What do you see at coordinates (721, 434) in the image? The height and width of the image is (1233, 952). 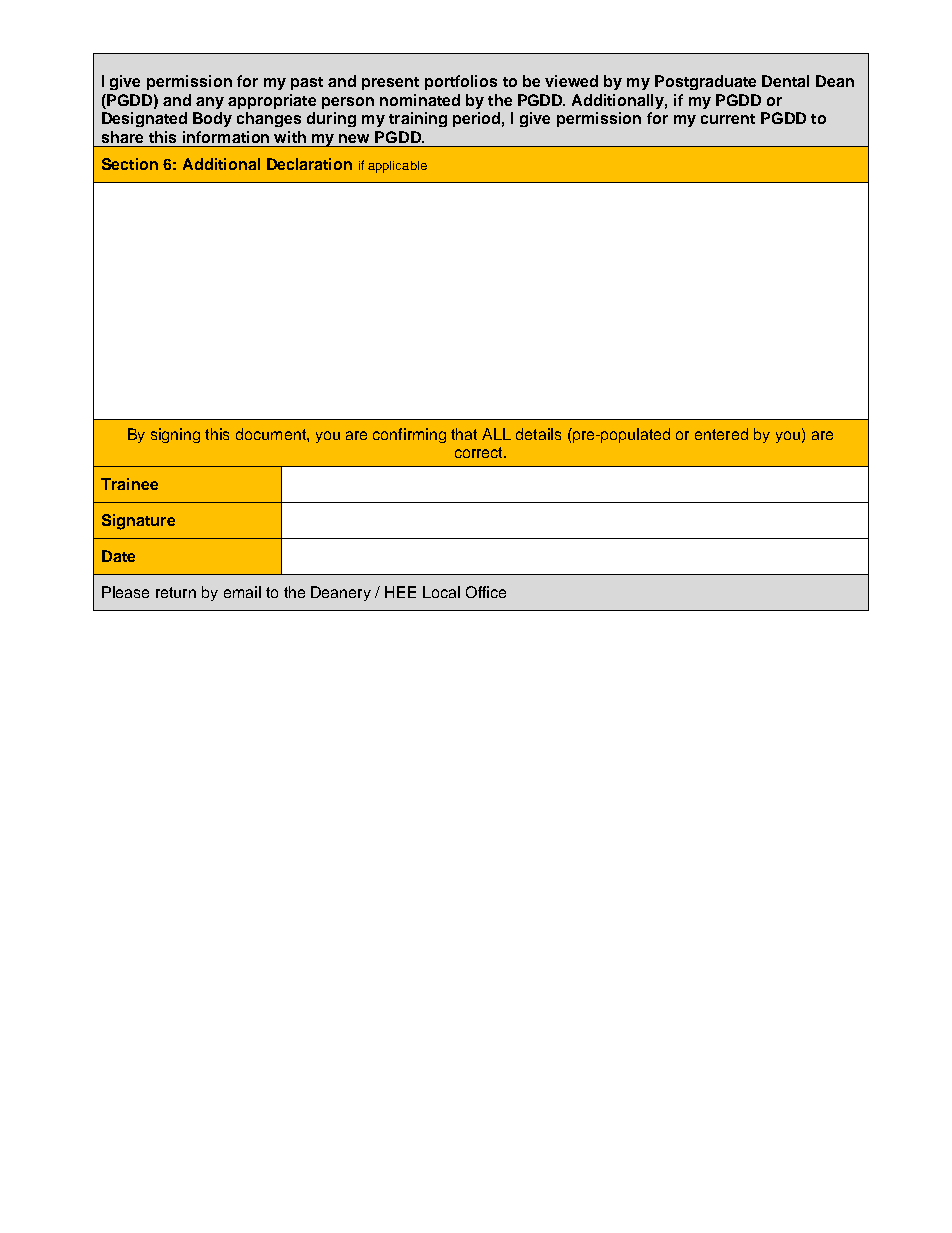 I see `entered` at bounding box center [721, 434].
